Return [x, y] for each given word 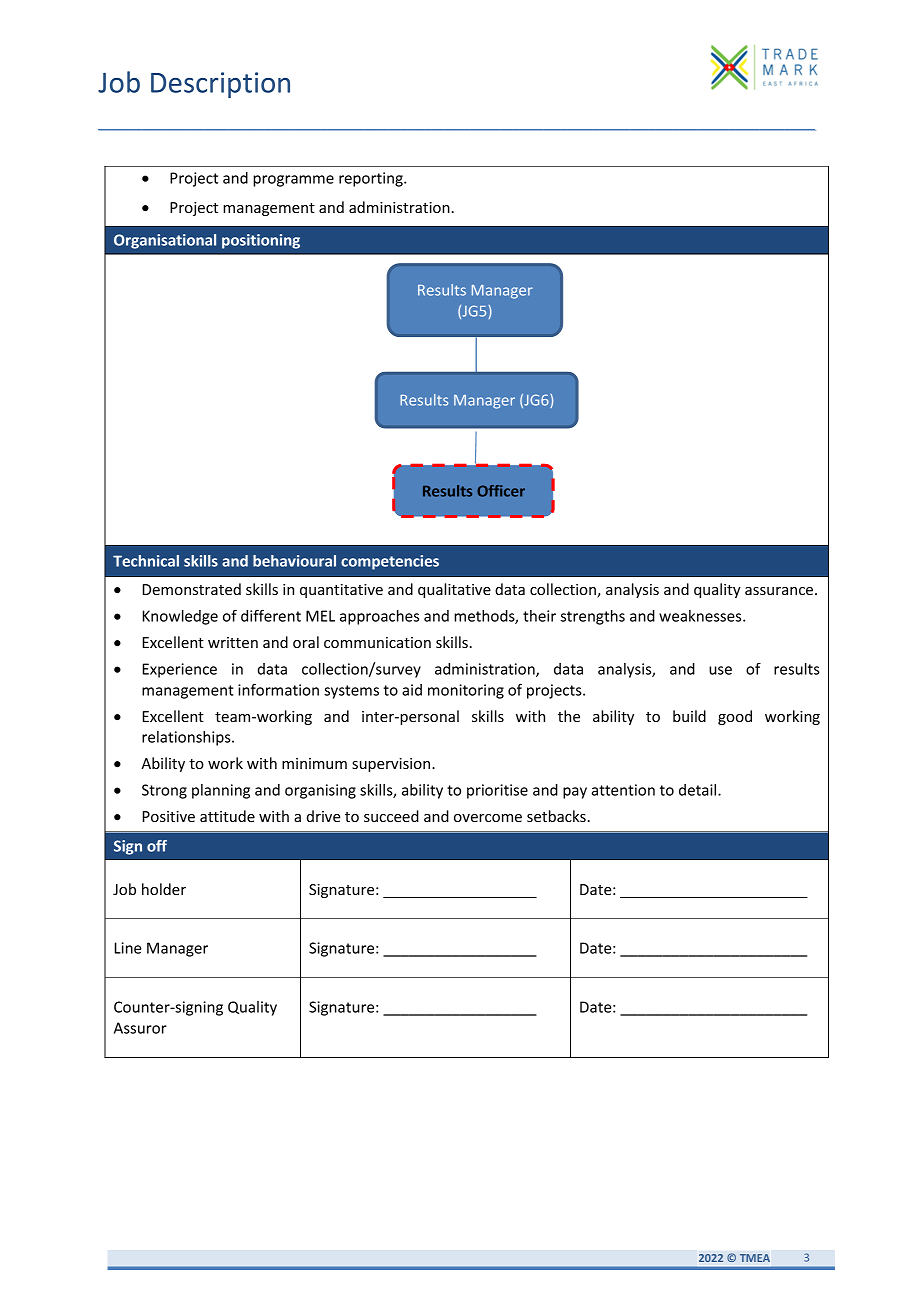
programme [293, 181]
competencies [390, 562]
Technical [146, 561]
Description [220, 85]
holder [164, 889]
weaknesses [701, 616]
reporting [372, 179]
